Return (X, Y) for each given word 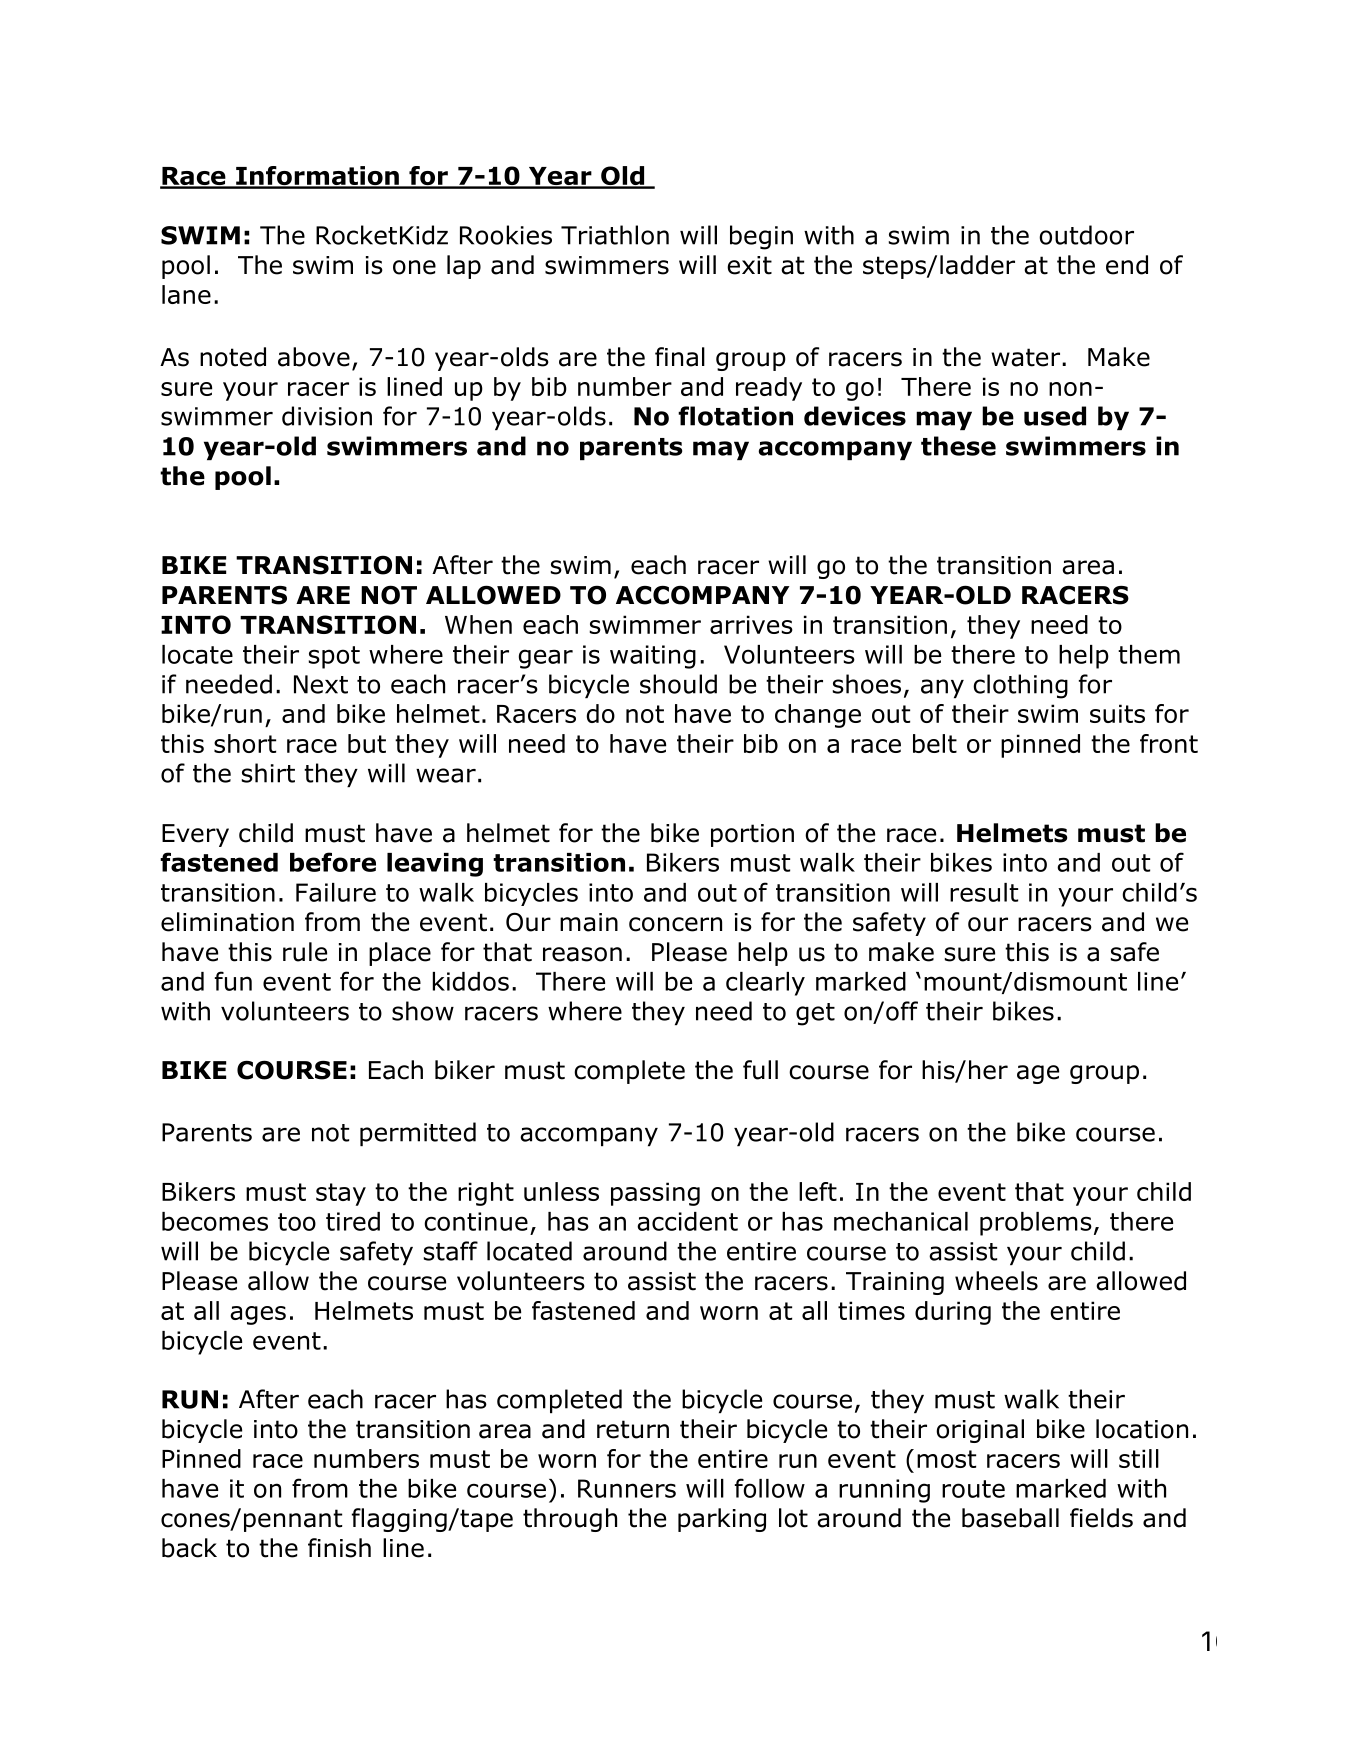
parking (722, 1520)
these (958, 446)
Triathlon (615, 235)
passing (655, 1194)
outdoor (1086, 235)
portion (752, 835)
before (333, 862)
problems (1036, 1224)
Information (317, 177)
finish (339, 1548)
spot (334, 657)
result (984, 892)
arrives (751, 624)
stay (341, 1194)
